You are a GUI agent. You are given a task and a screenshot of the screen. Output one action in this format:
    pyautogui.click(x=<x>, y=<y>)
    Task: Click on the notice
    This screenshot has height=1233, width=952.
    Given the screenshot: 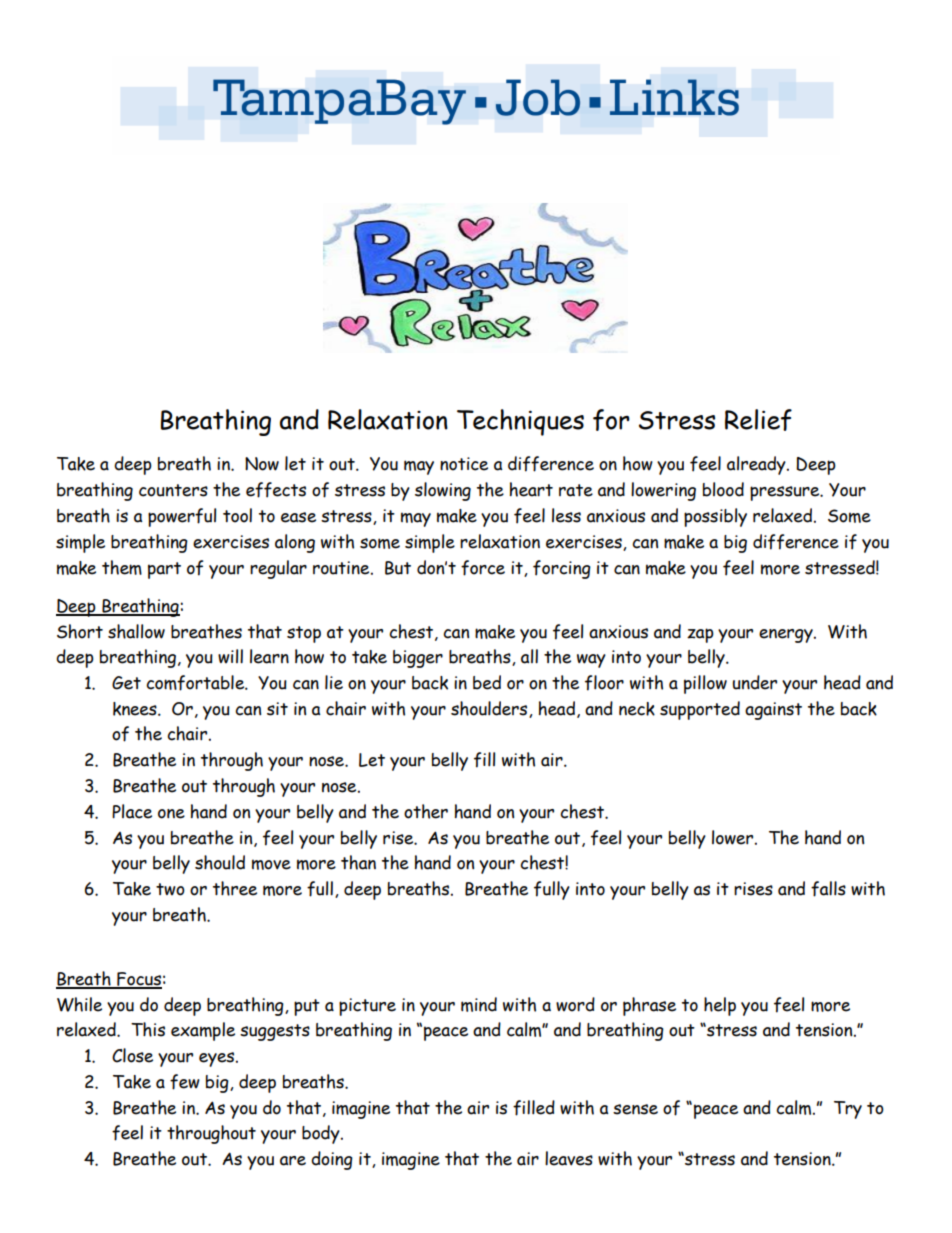 What is the action you would take?
    pyautogui.click(x=464, y=464)
